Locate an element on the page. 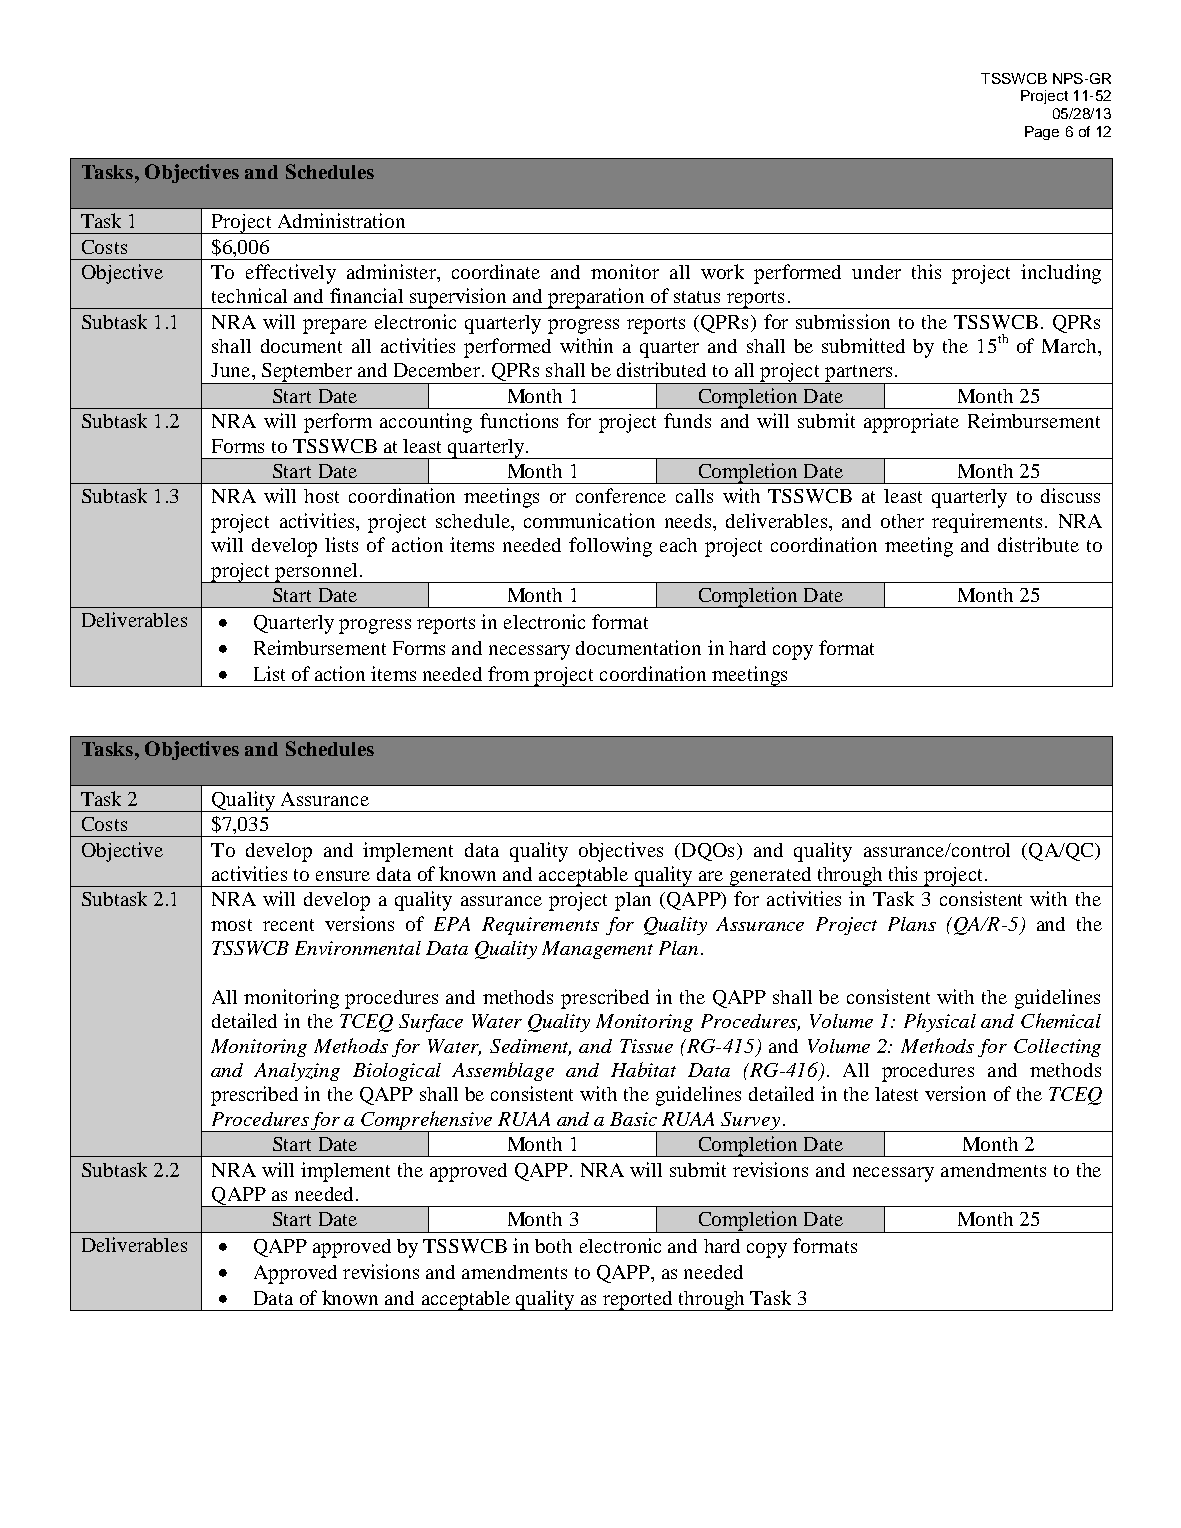 This page has height=1528, width=1181. Page is located at coordinates (1042, 133).
